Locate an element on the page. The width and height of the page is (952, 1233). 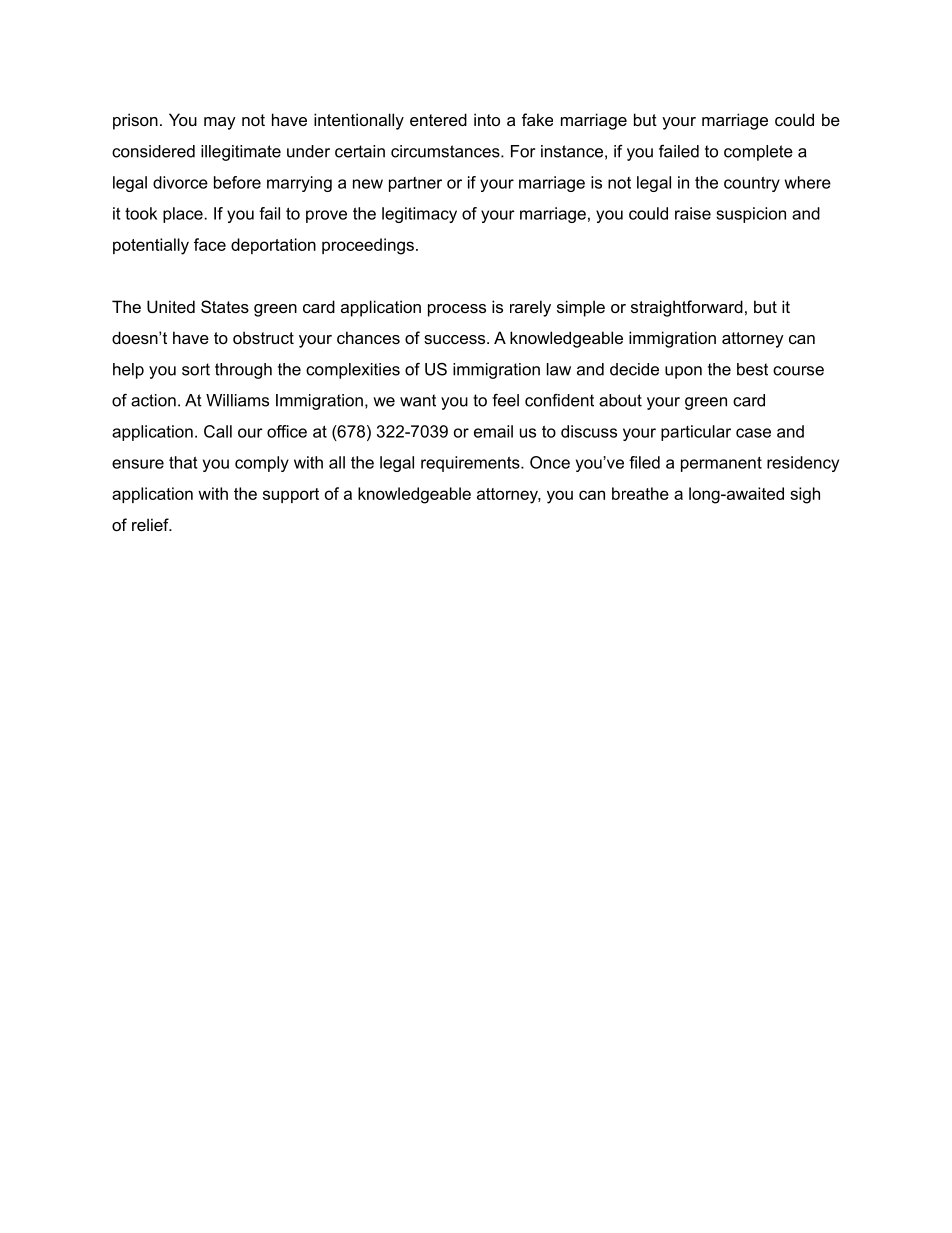
complete is located at coordinates (758, 153).
